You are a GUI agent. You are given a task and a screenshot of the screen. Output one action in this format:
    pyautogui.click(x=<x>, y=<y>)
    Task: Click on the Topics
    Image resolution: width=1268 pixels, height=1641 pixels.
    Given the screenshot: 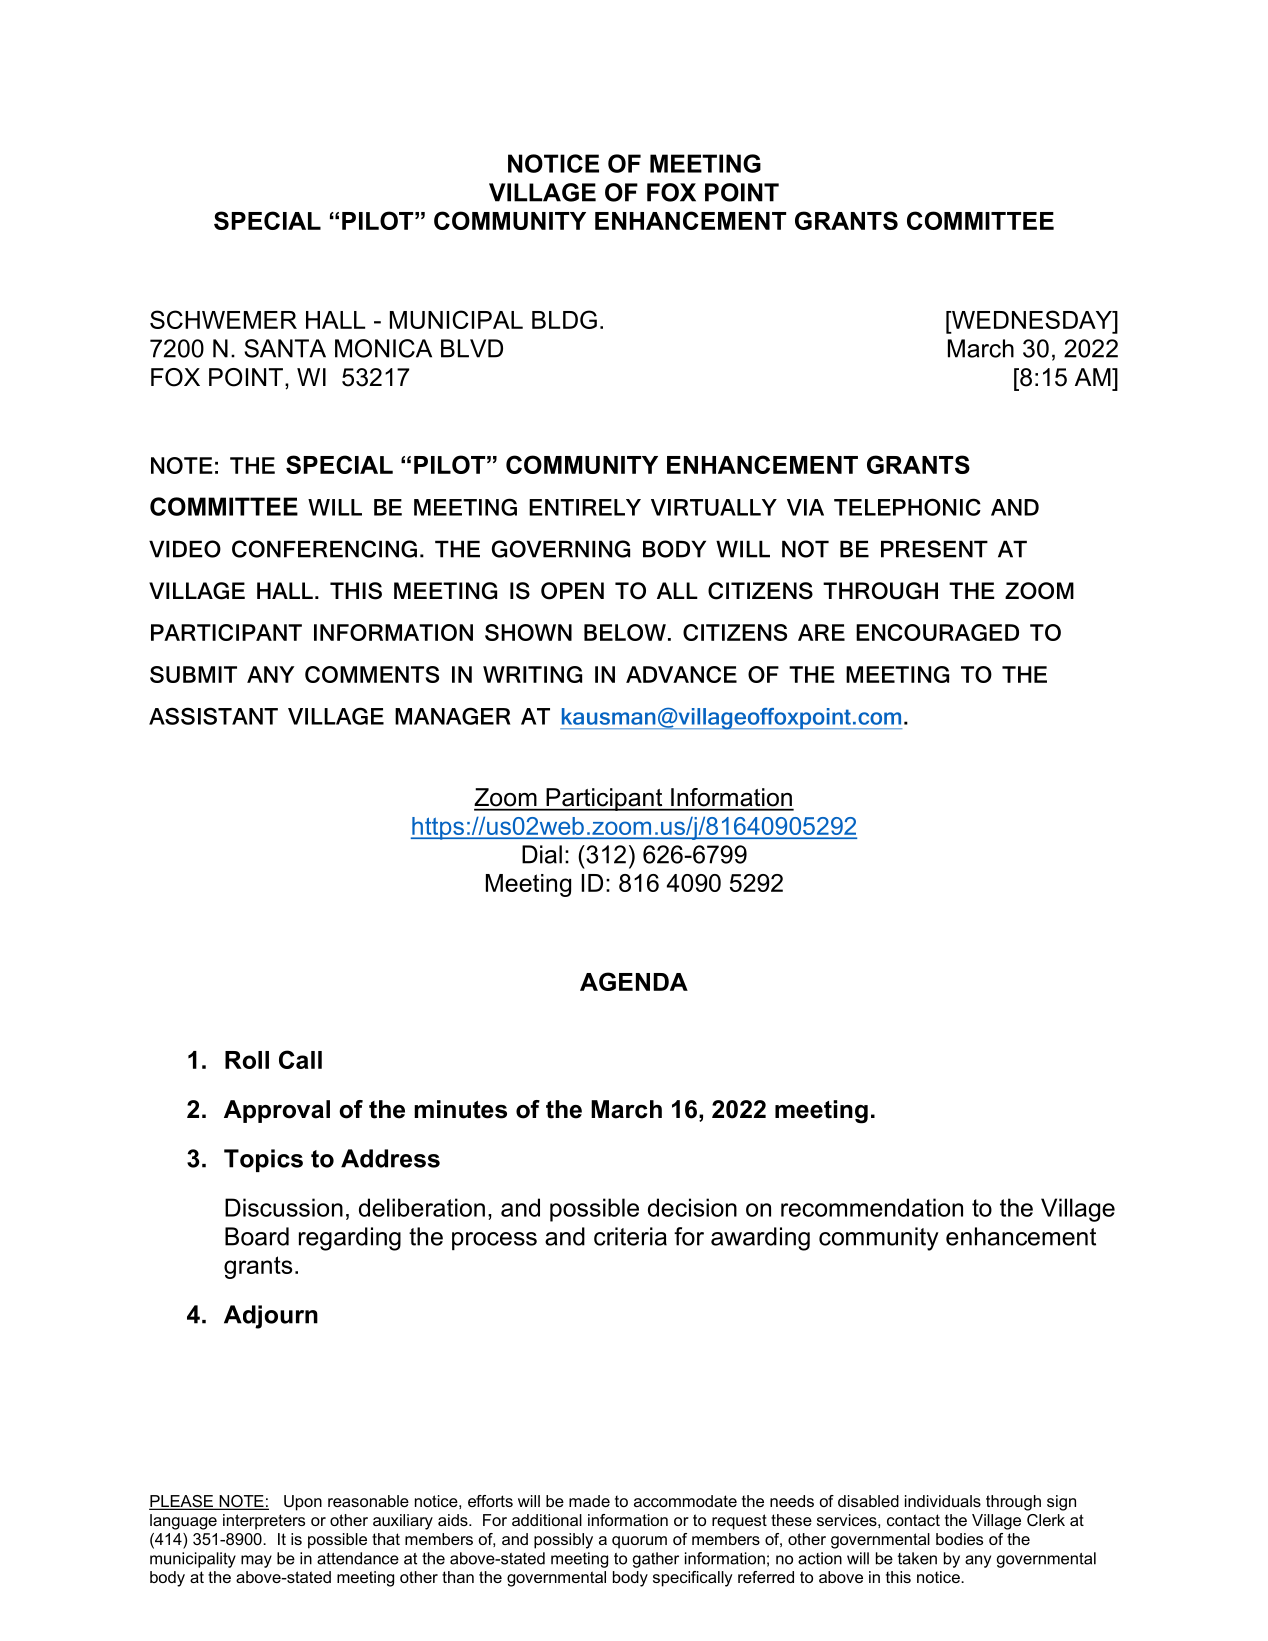 What is the action you would take?
    pyautogui.click(x=263, y=1160)
